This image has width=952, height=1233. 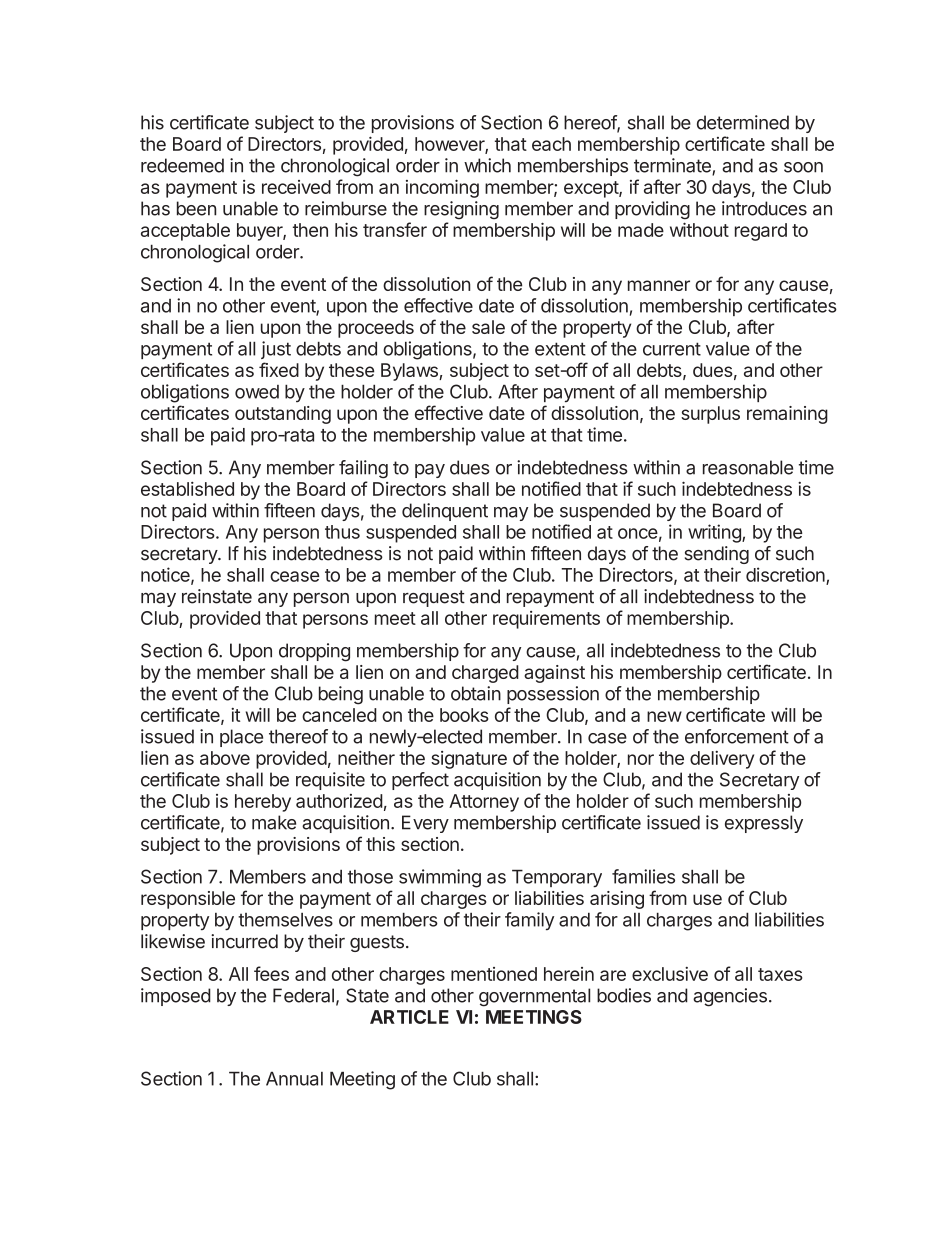 I want to click on which, so click(x=487, y=165).
